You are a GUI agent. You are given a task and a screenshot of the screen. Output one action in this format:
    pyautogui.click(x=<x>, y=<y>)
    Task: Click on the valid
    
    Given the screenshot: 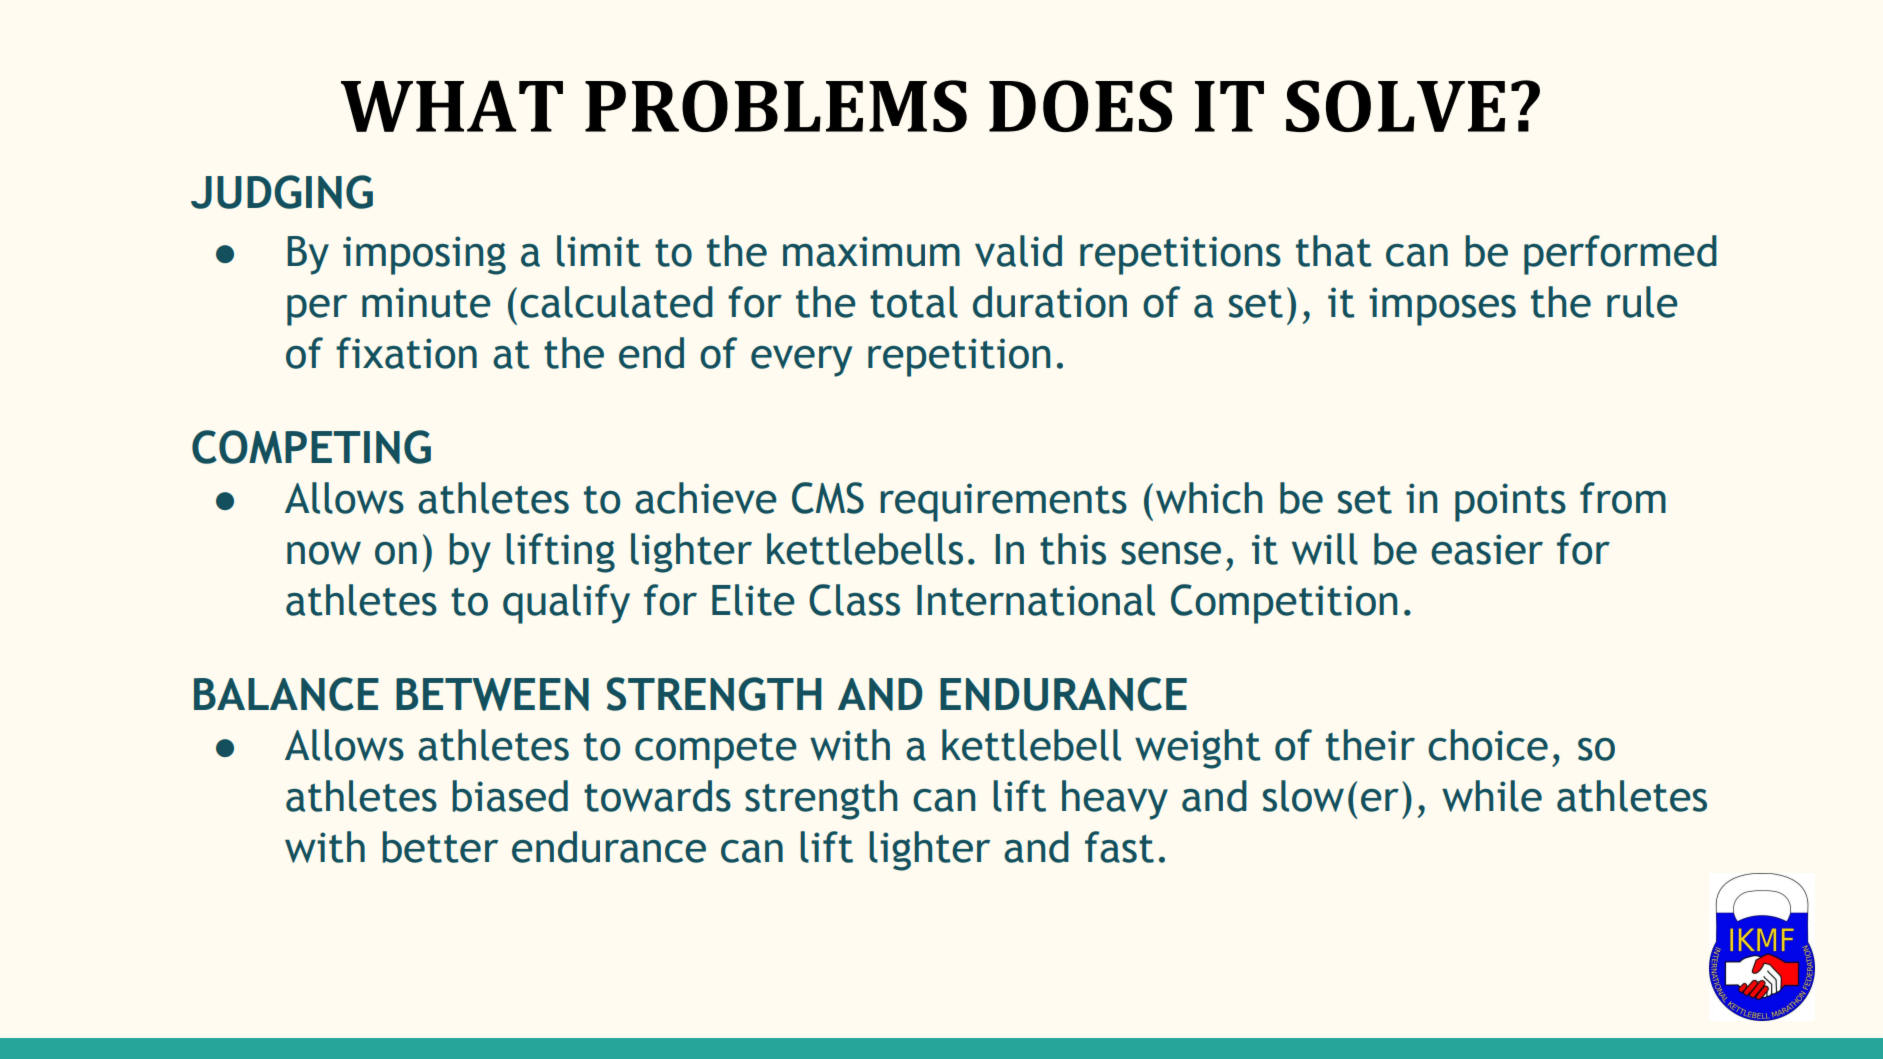 What is the action you would take?
    pyautogui.click(x=1018, y=251)
